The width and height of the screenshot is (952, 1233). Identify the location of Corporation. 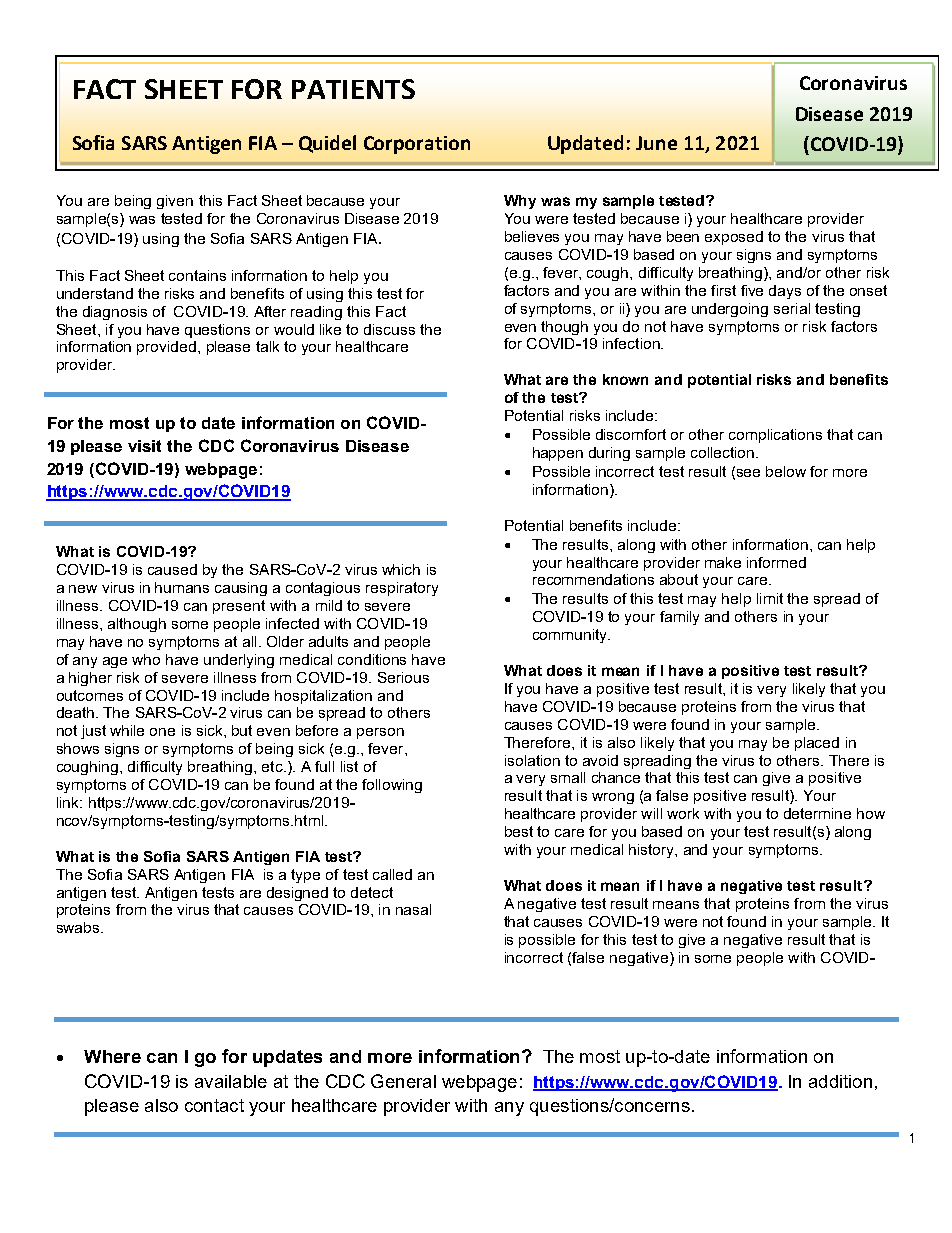
(417, 145).
